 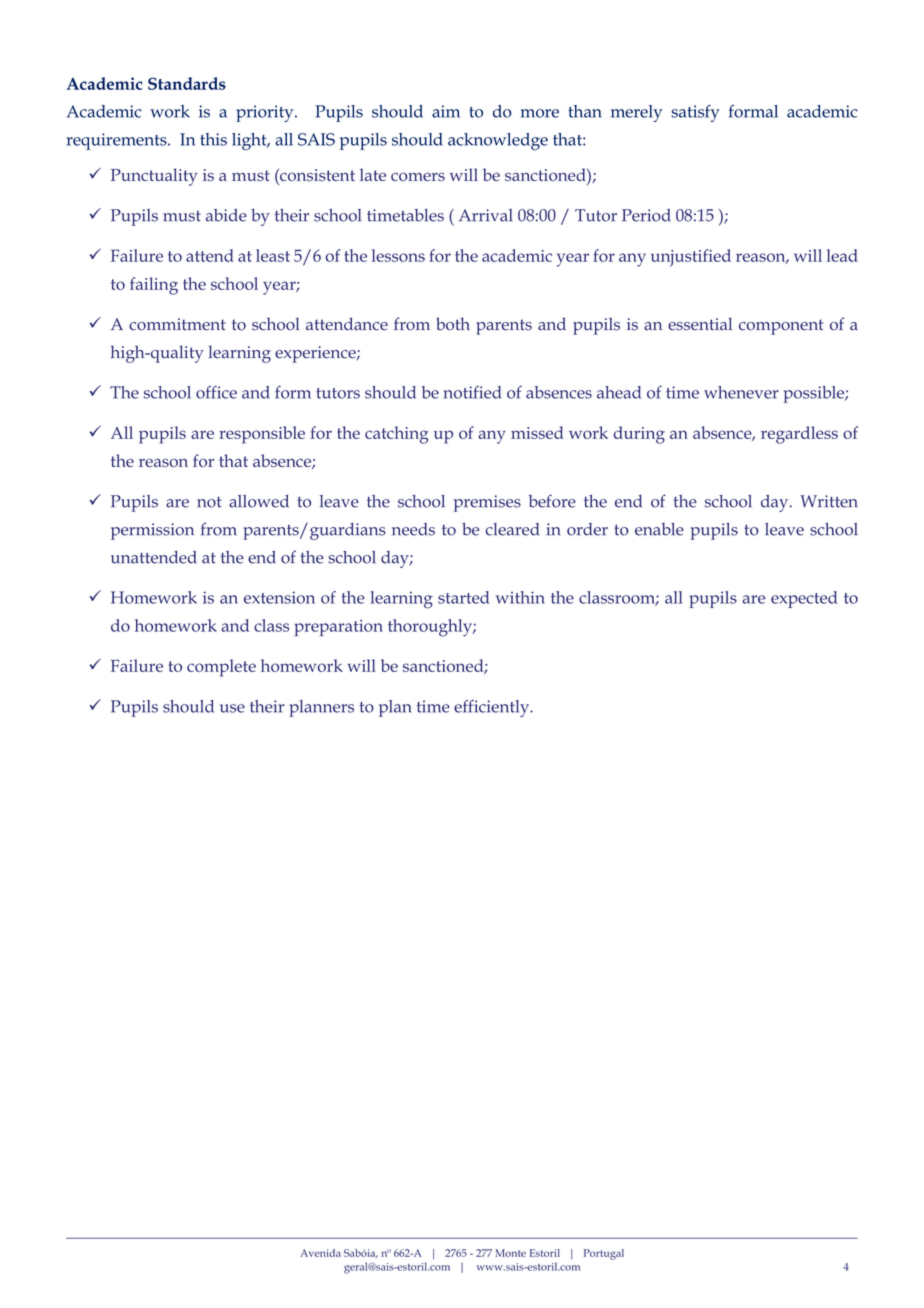 I want to click on expected, so click(x=804, y=599).
